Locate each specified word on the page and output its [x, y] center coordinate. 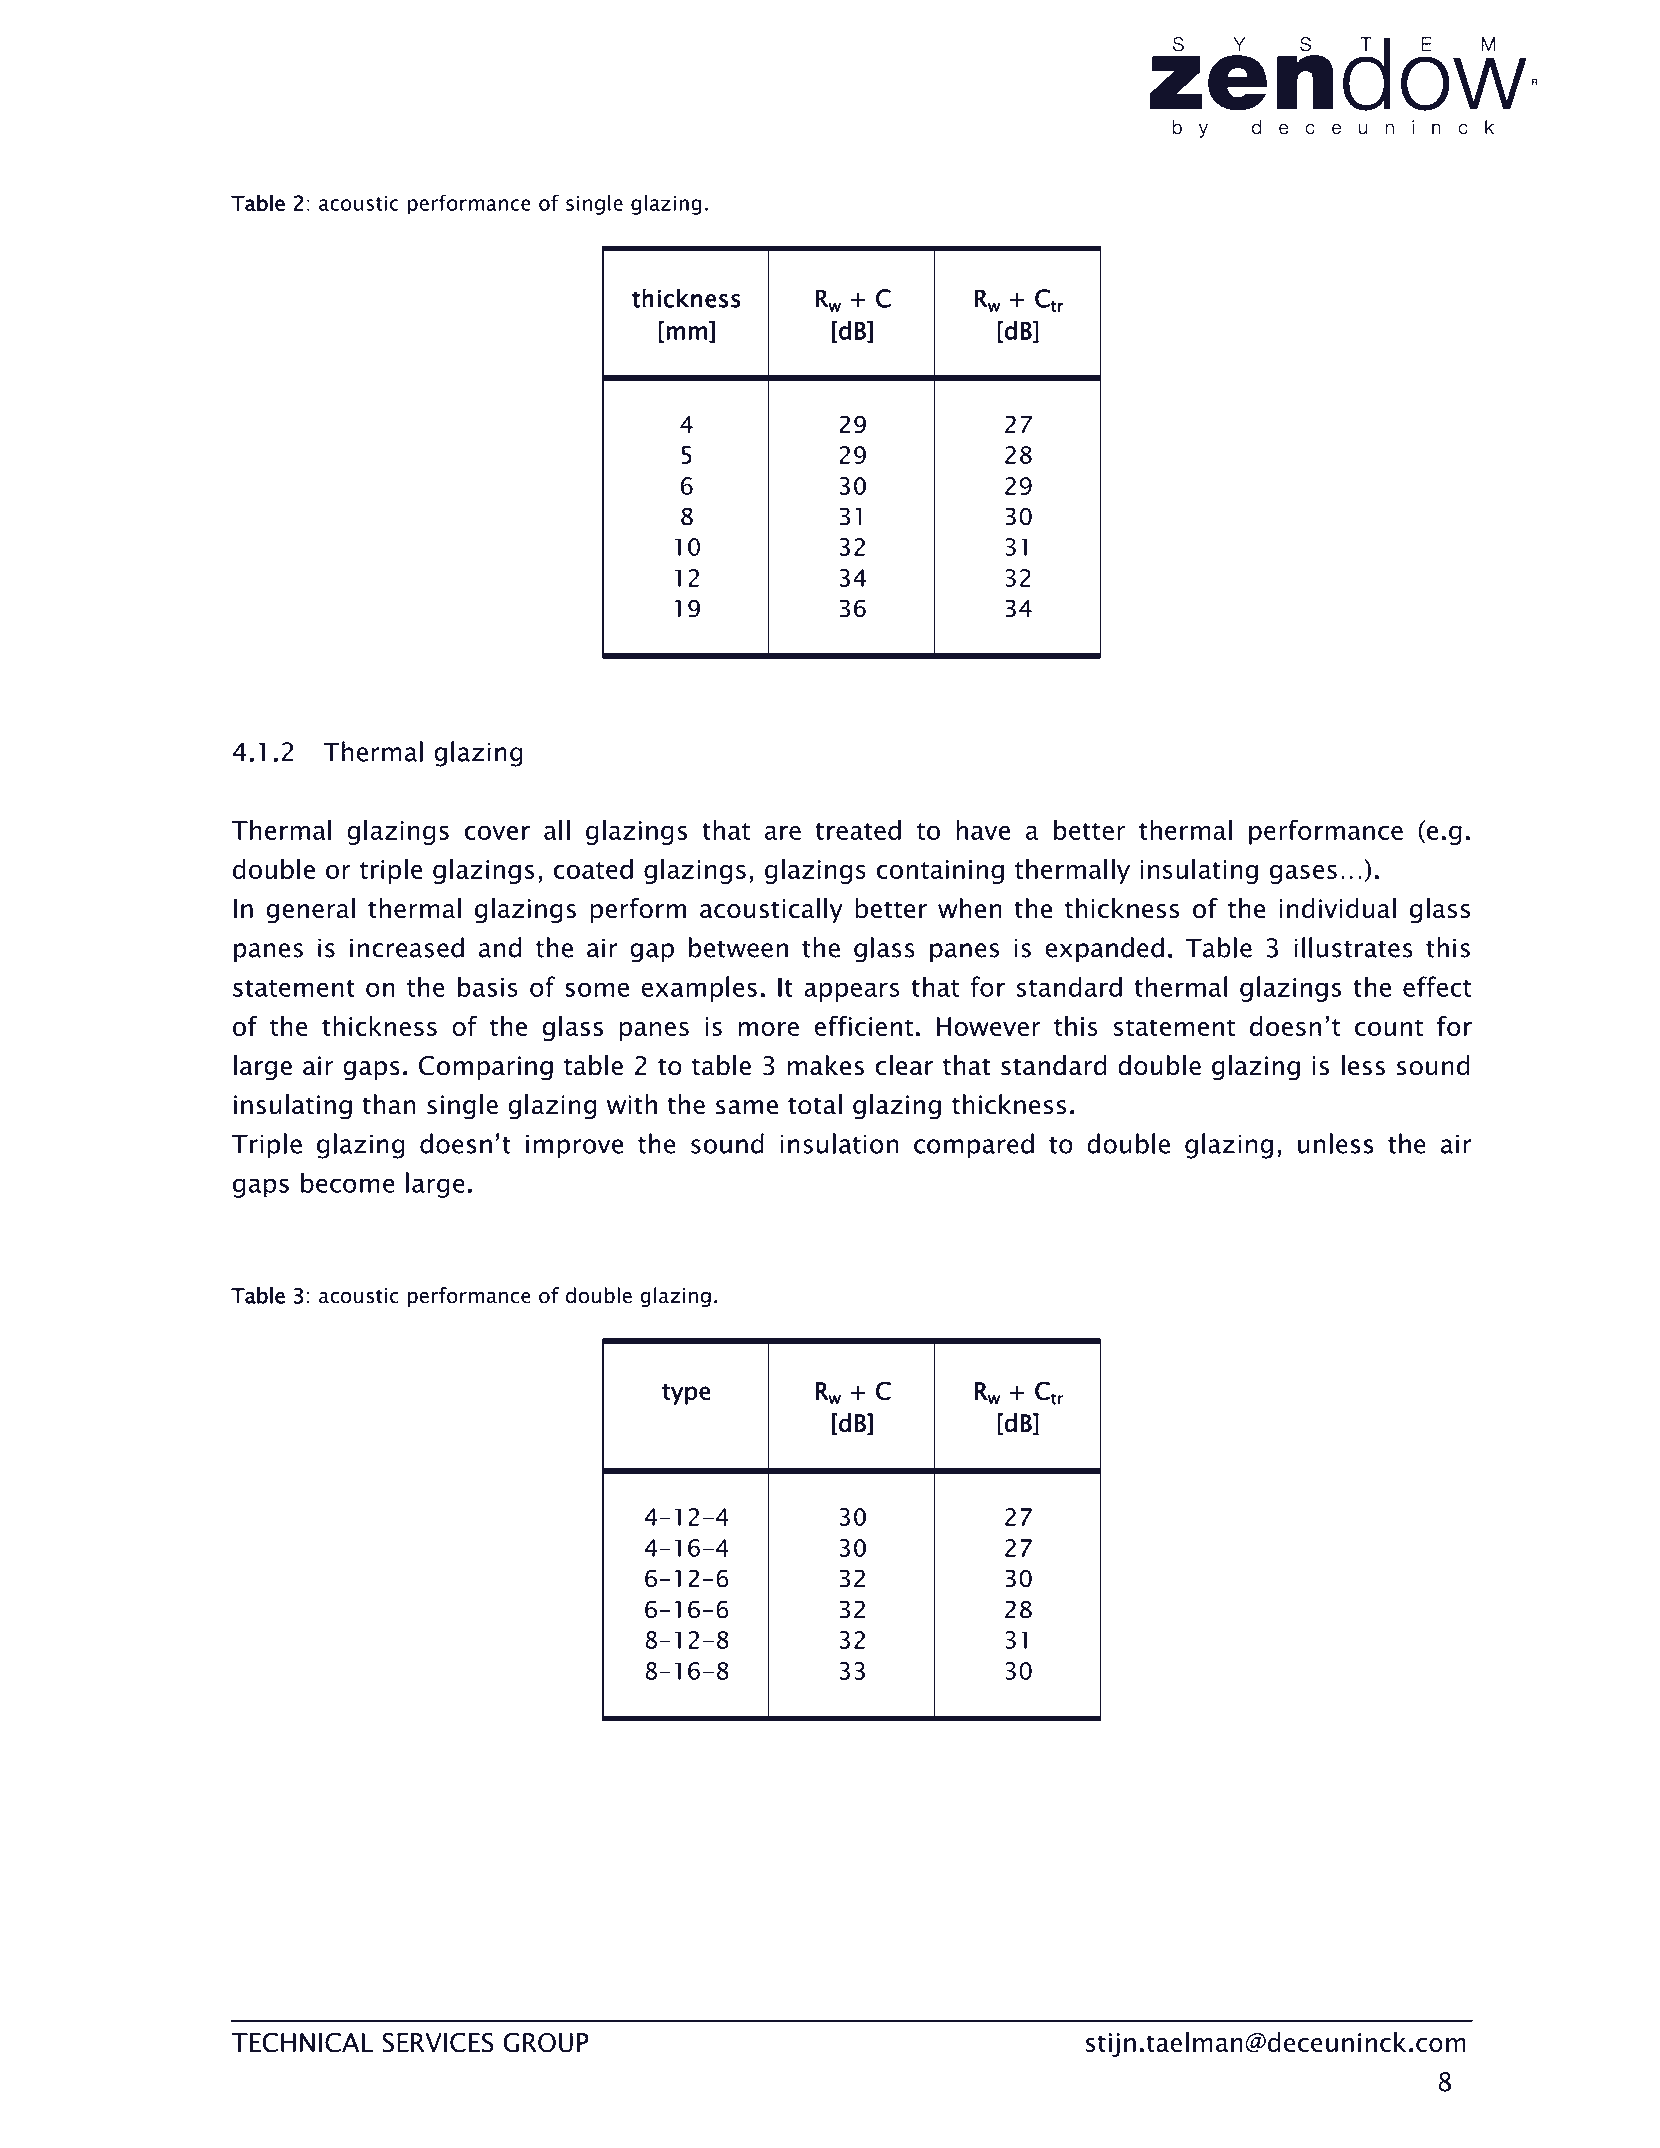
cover [497, 832]
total [815, 1104]
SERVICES [438, 2043]
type [686, 1394]
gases [1303, 874]
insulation [839, 1143]
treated [858, 830]
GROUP [546, 2043]
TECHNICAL [302, 2043]
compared [974, 1146]
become [347, 1182]
